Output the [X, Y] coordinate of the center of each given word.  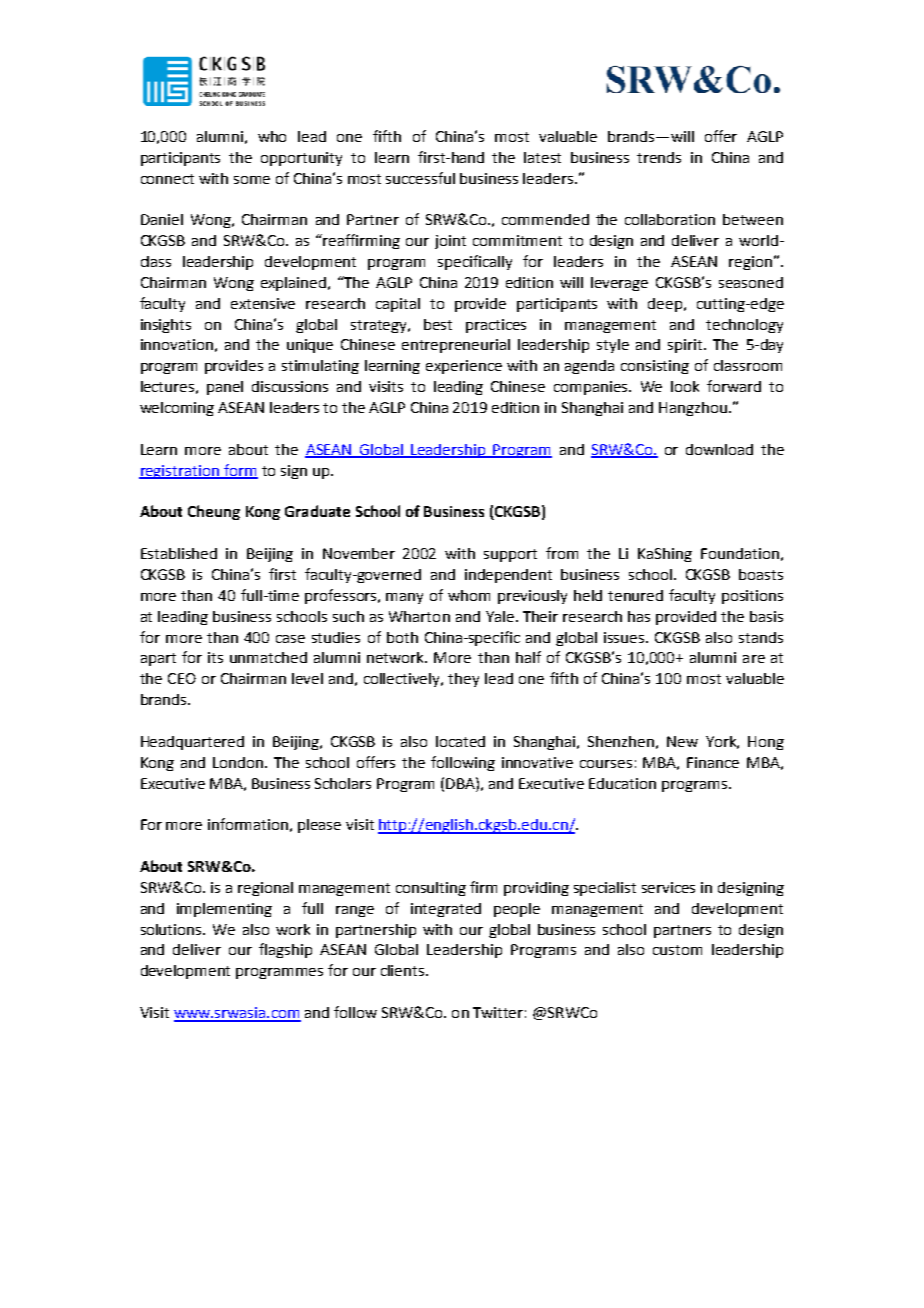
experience [464, 367]
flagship [285, 950]
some [252, 180]
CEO [182, 678]
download [719, 449]
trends [659, 157]
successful [420, 178]
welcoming [177, 409]
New [682, 741]
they [463, 680]
